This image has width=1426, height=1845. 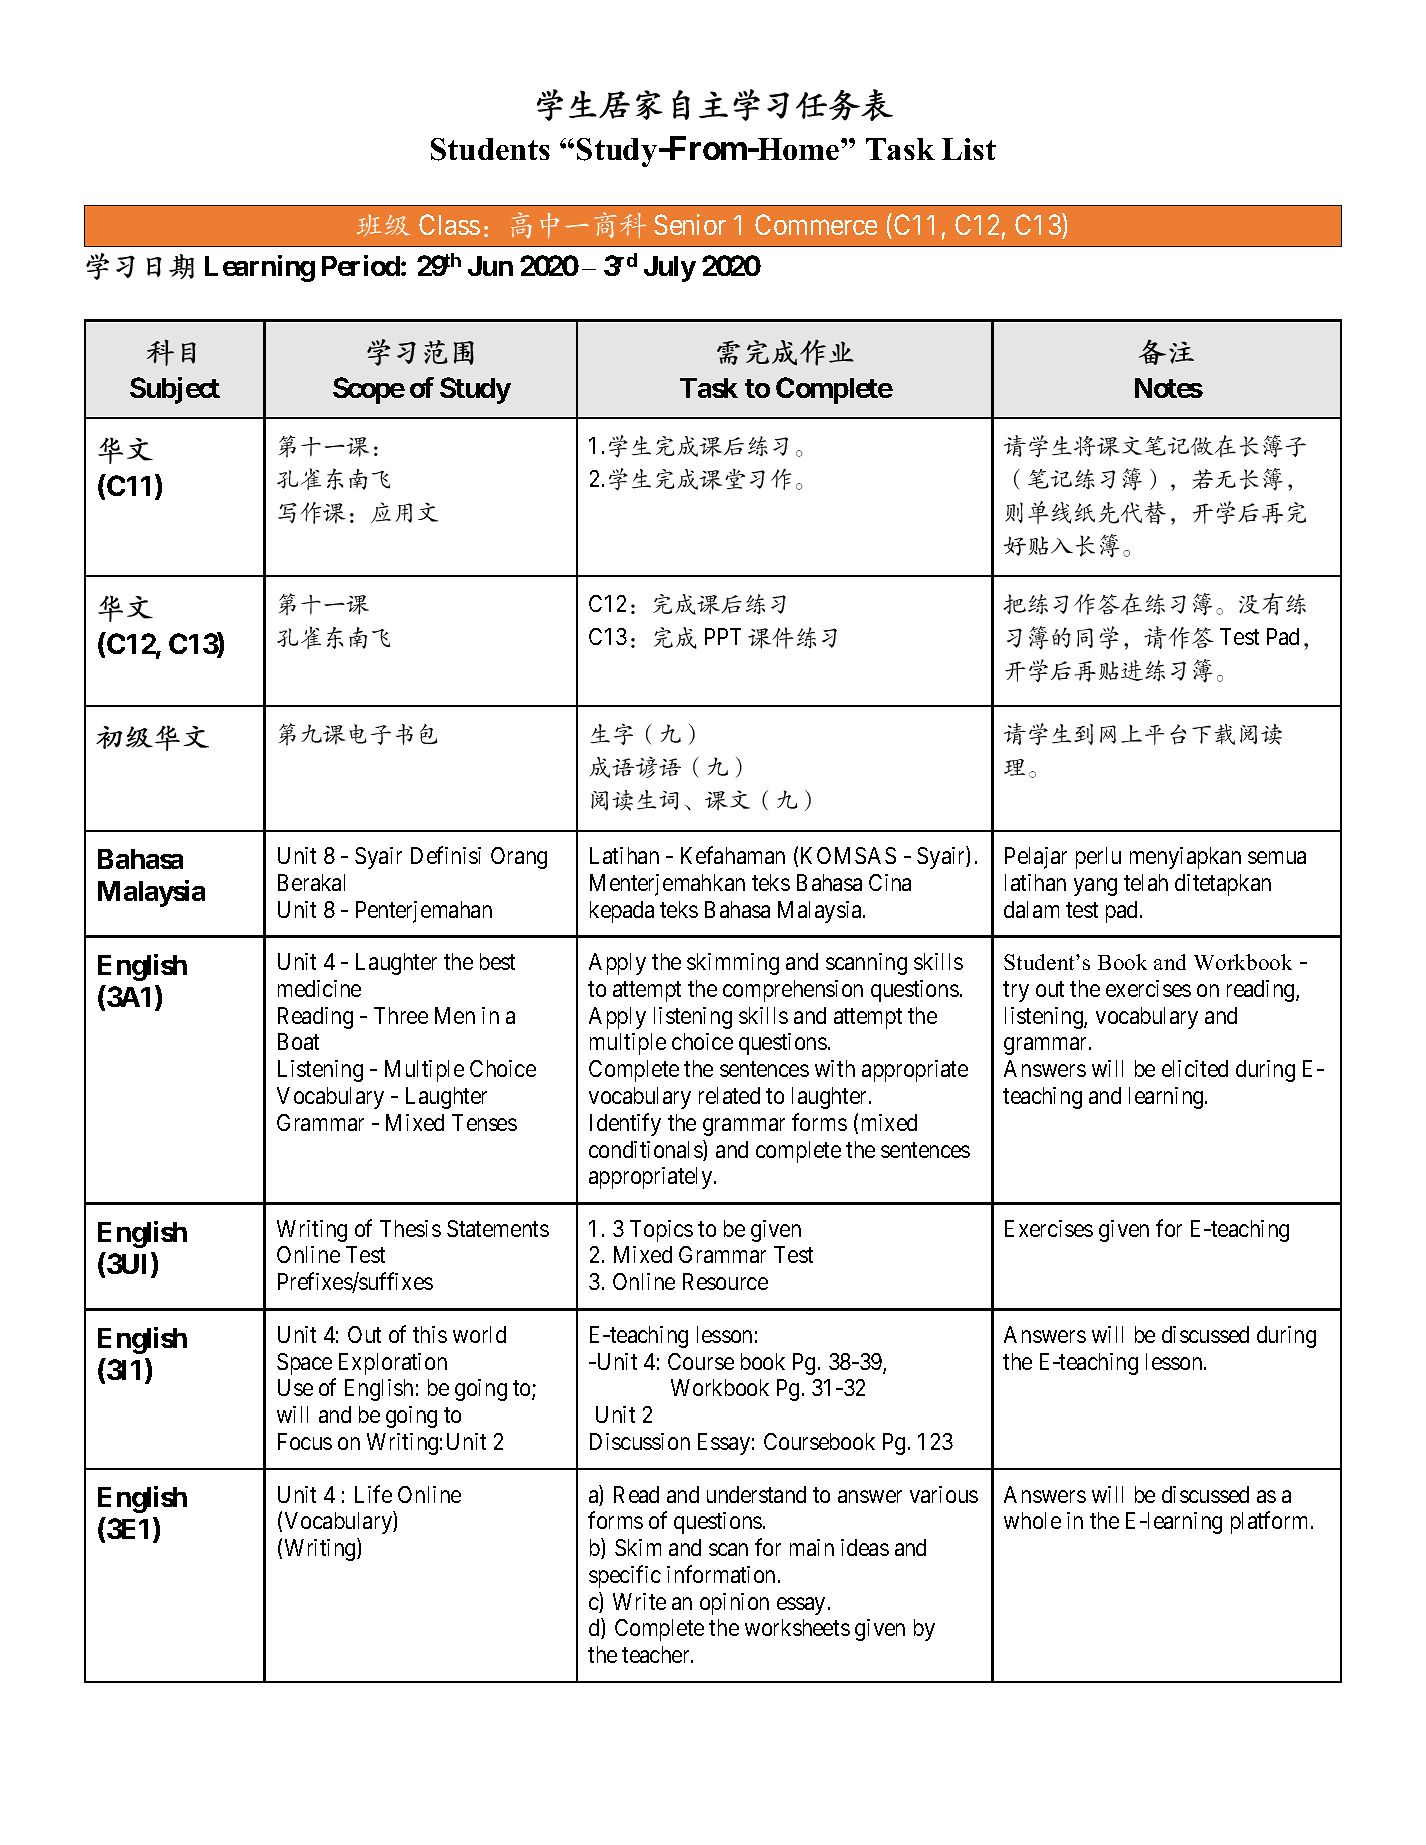 What do you see at coordinates (361, 265) in the image?
I see `Period` at bounding box center [361, 265].
